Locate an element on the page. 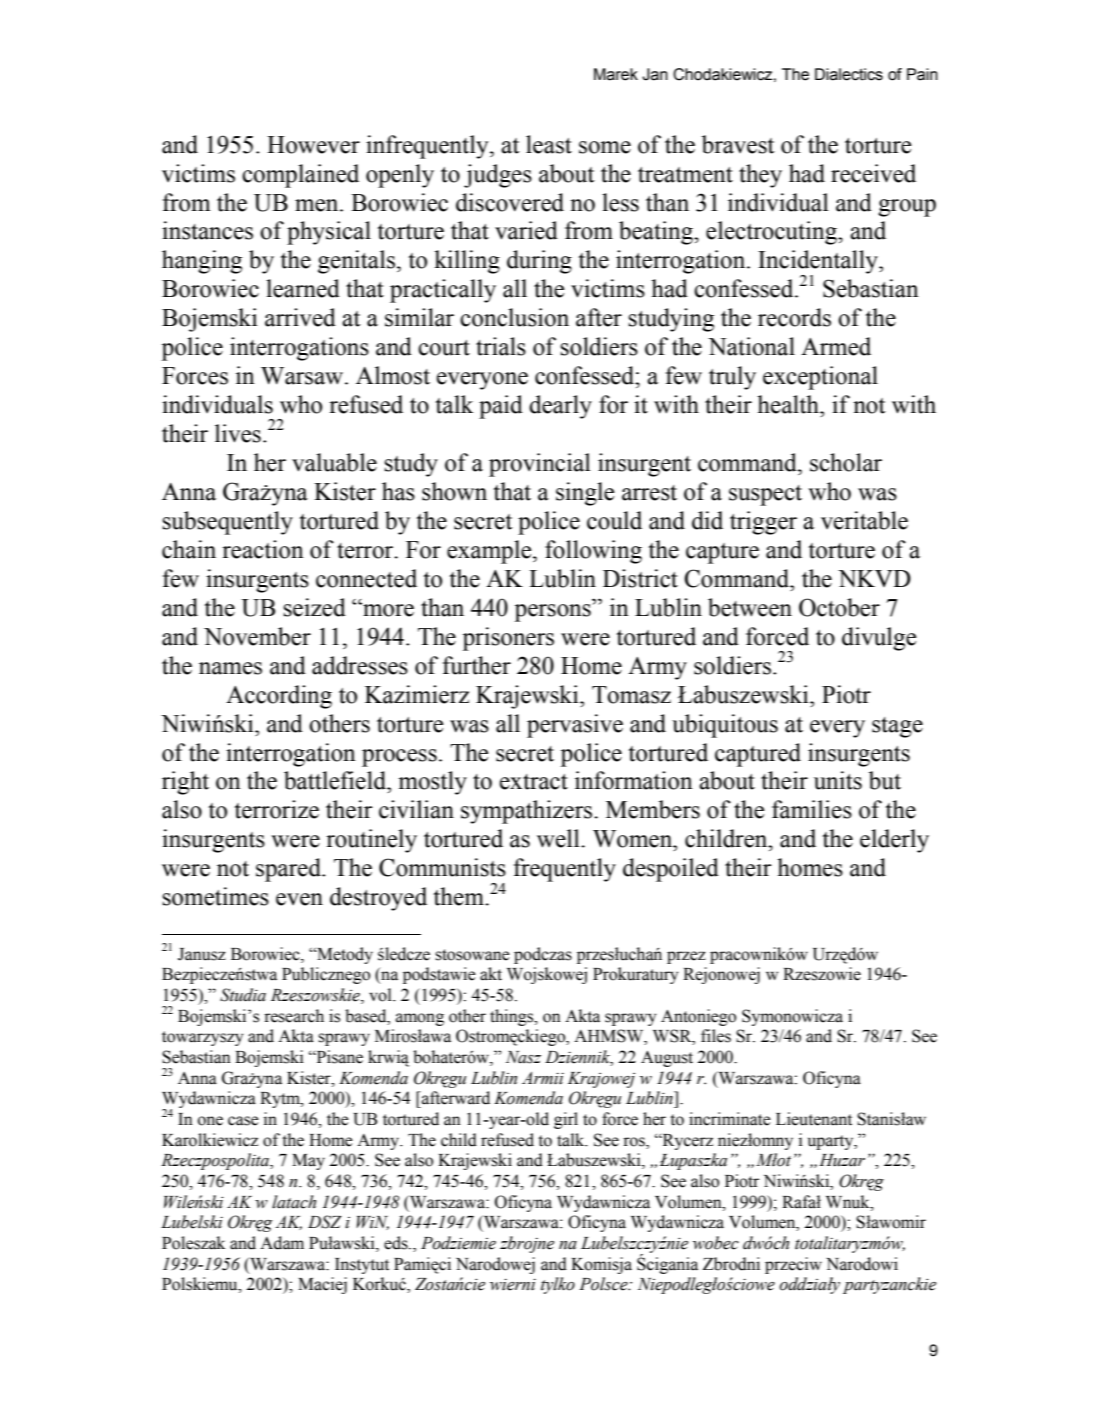 The height and width of the page is (1424, 1100). According is located at coordinates (279, 697).
